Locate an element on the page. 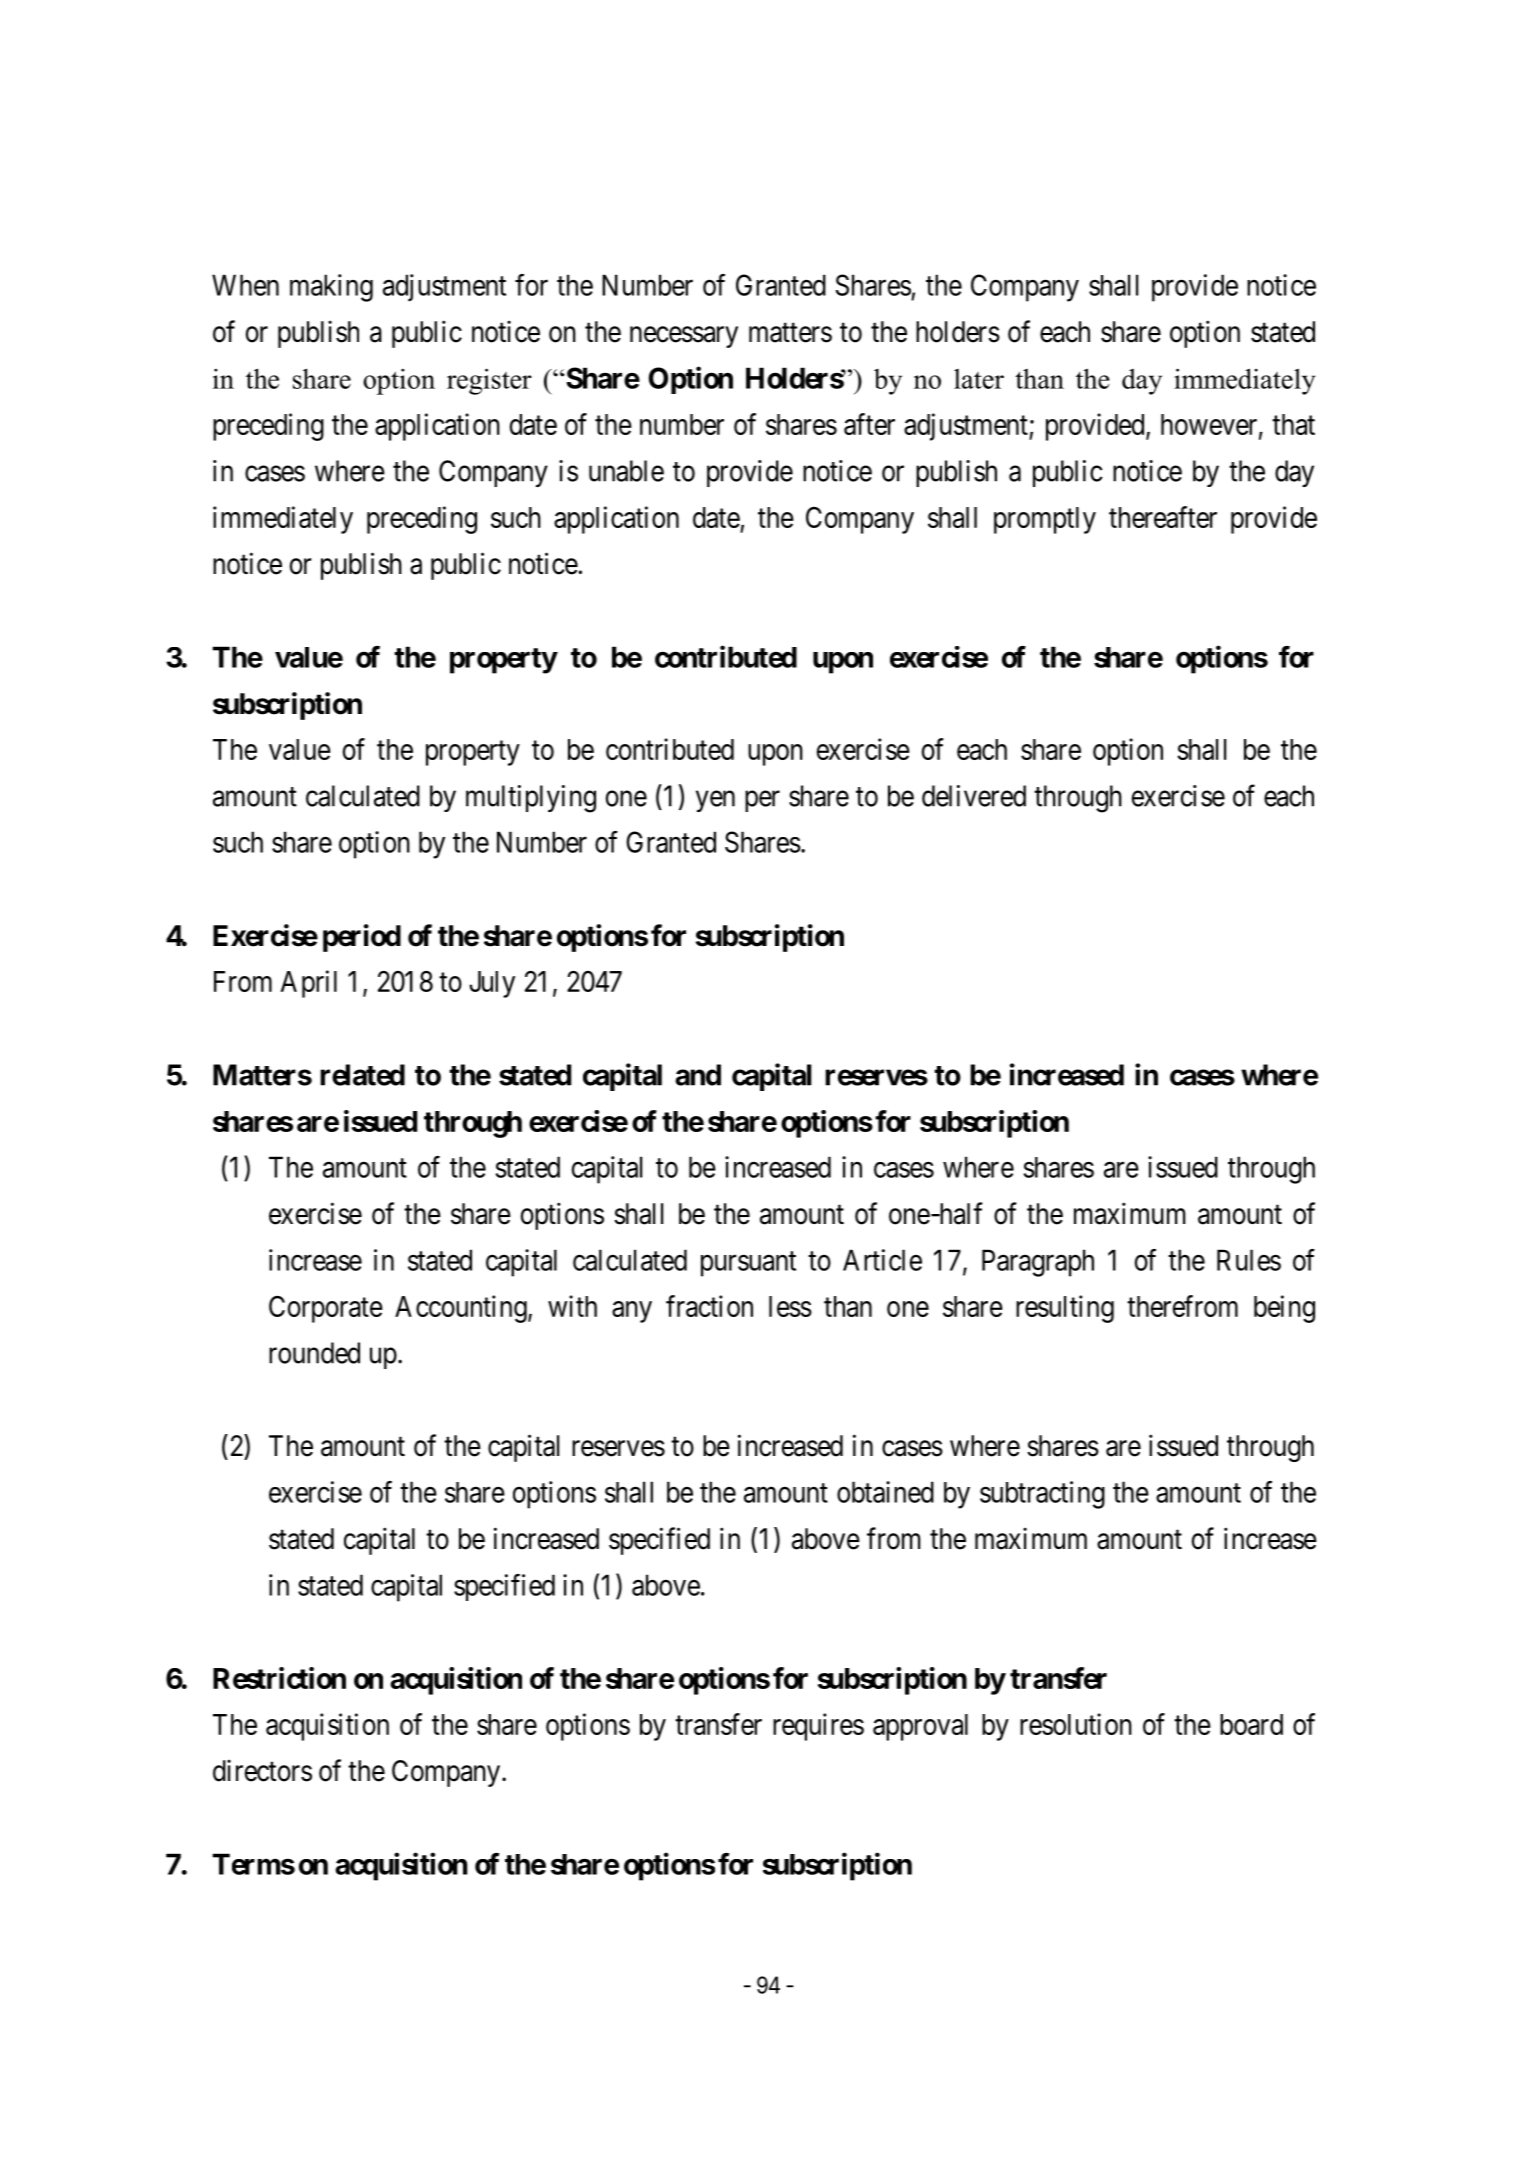 This image has height=2171, width=1535. rounded is located at coordinates (314, 1353).
